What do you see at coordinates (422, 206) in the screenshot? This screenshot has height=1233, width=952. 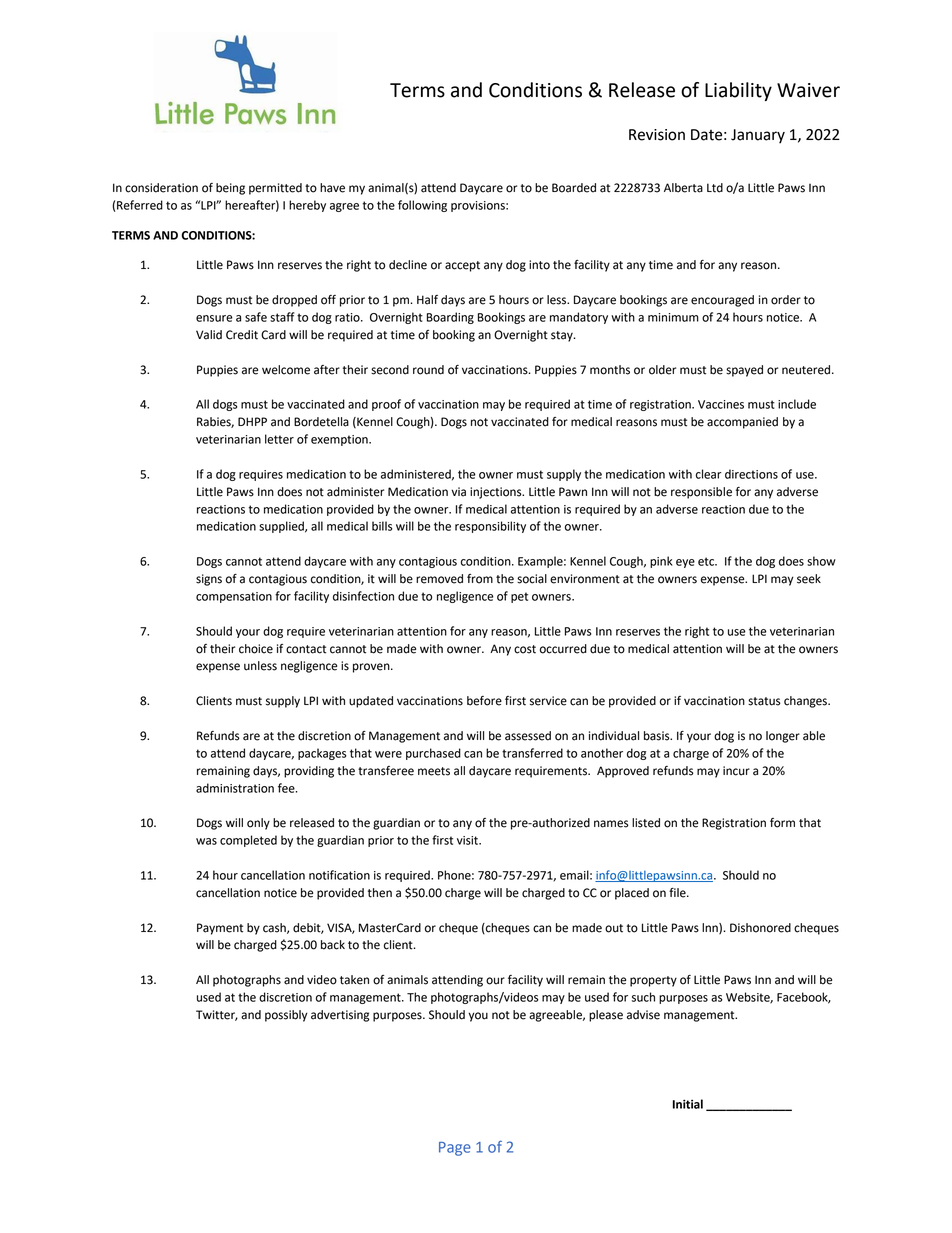 I see `following` at bounding box center [422, 206].
